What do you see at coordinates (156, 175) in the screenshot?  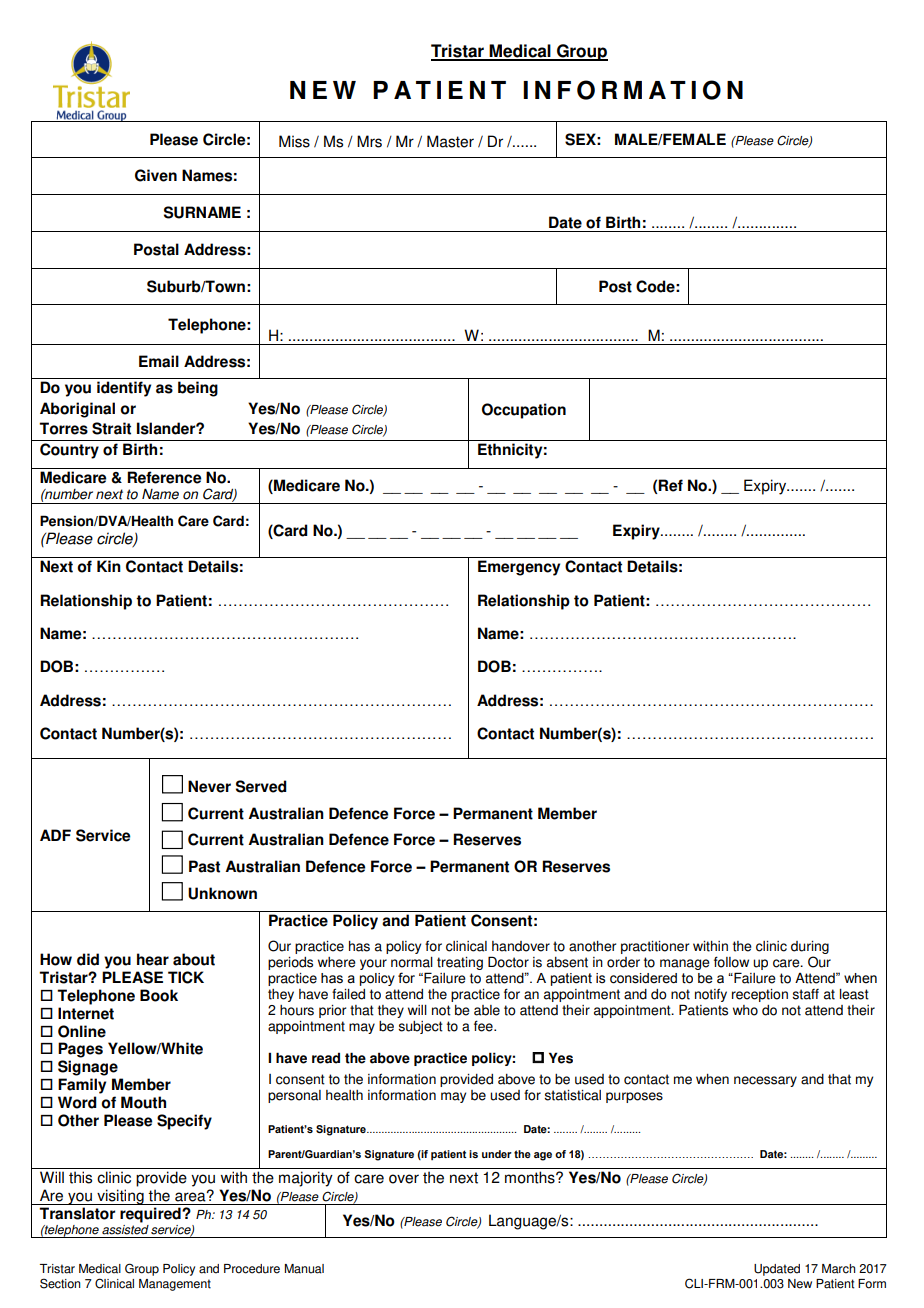 I see `Given` at bounding box center [156, 175].
